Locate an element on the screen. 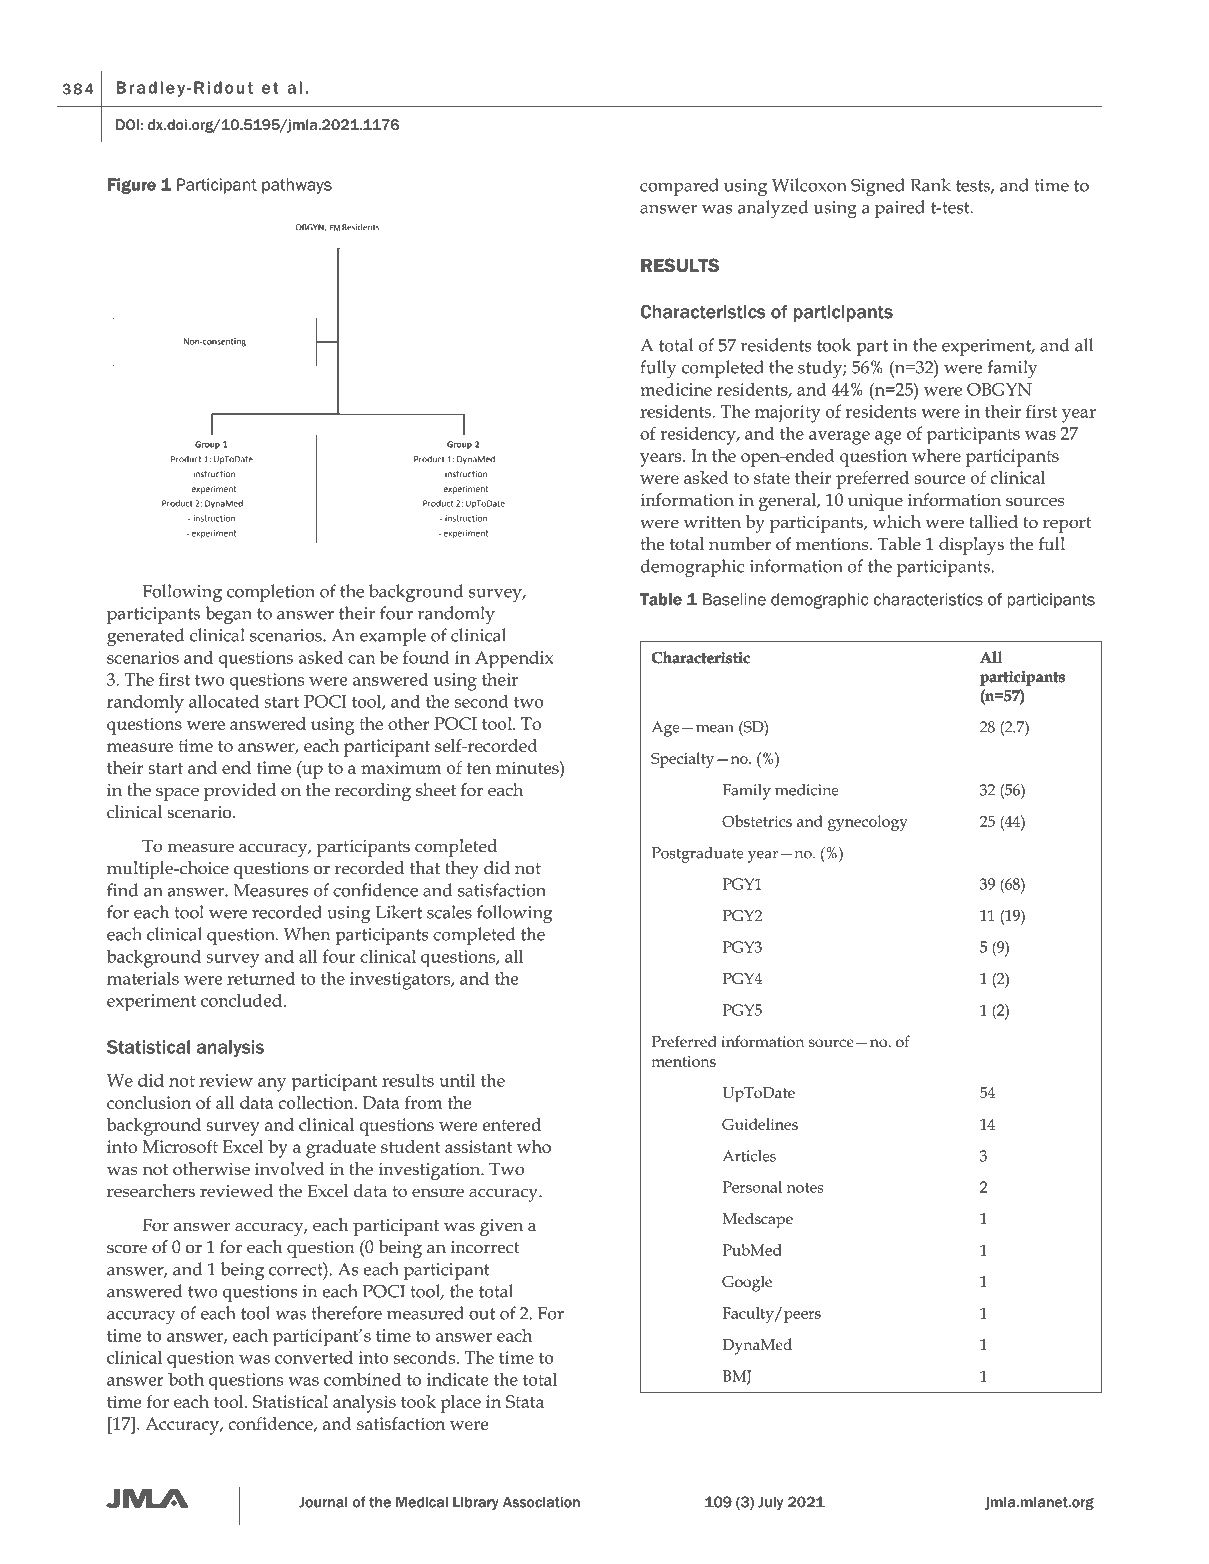 The image size is (1209, 1564). paired is located at coordinates (900, 209).
